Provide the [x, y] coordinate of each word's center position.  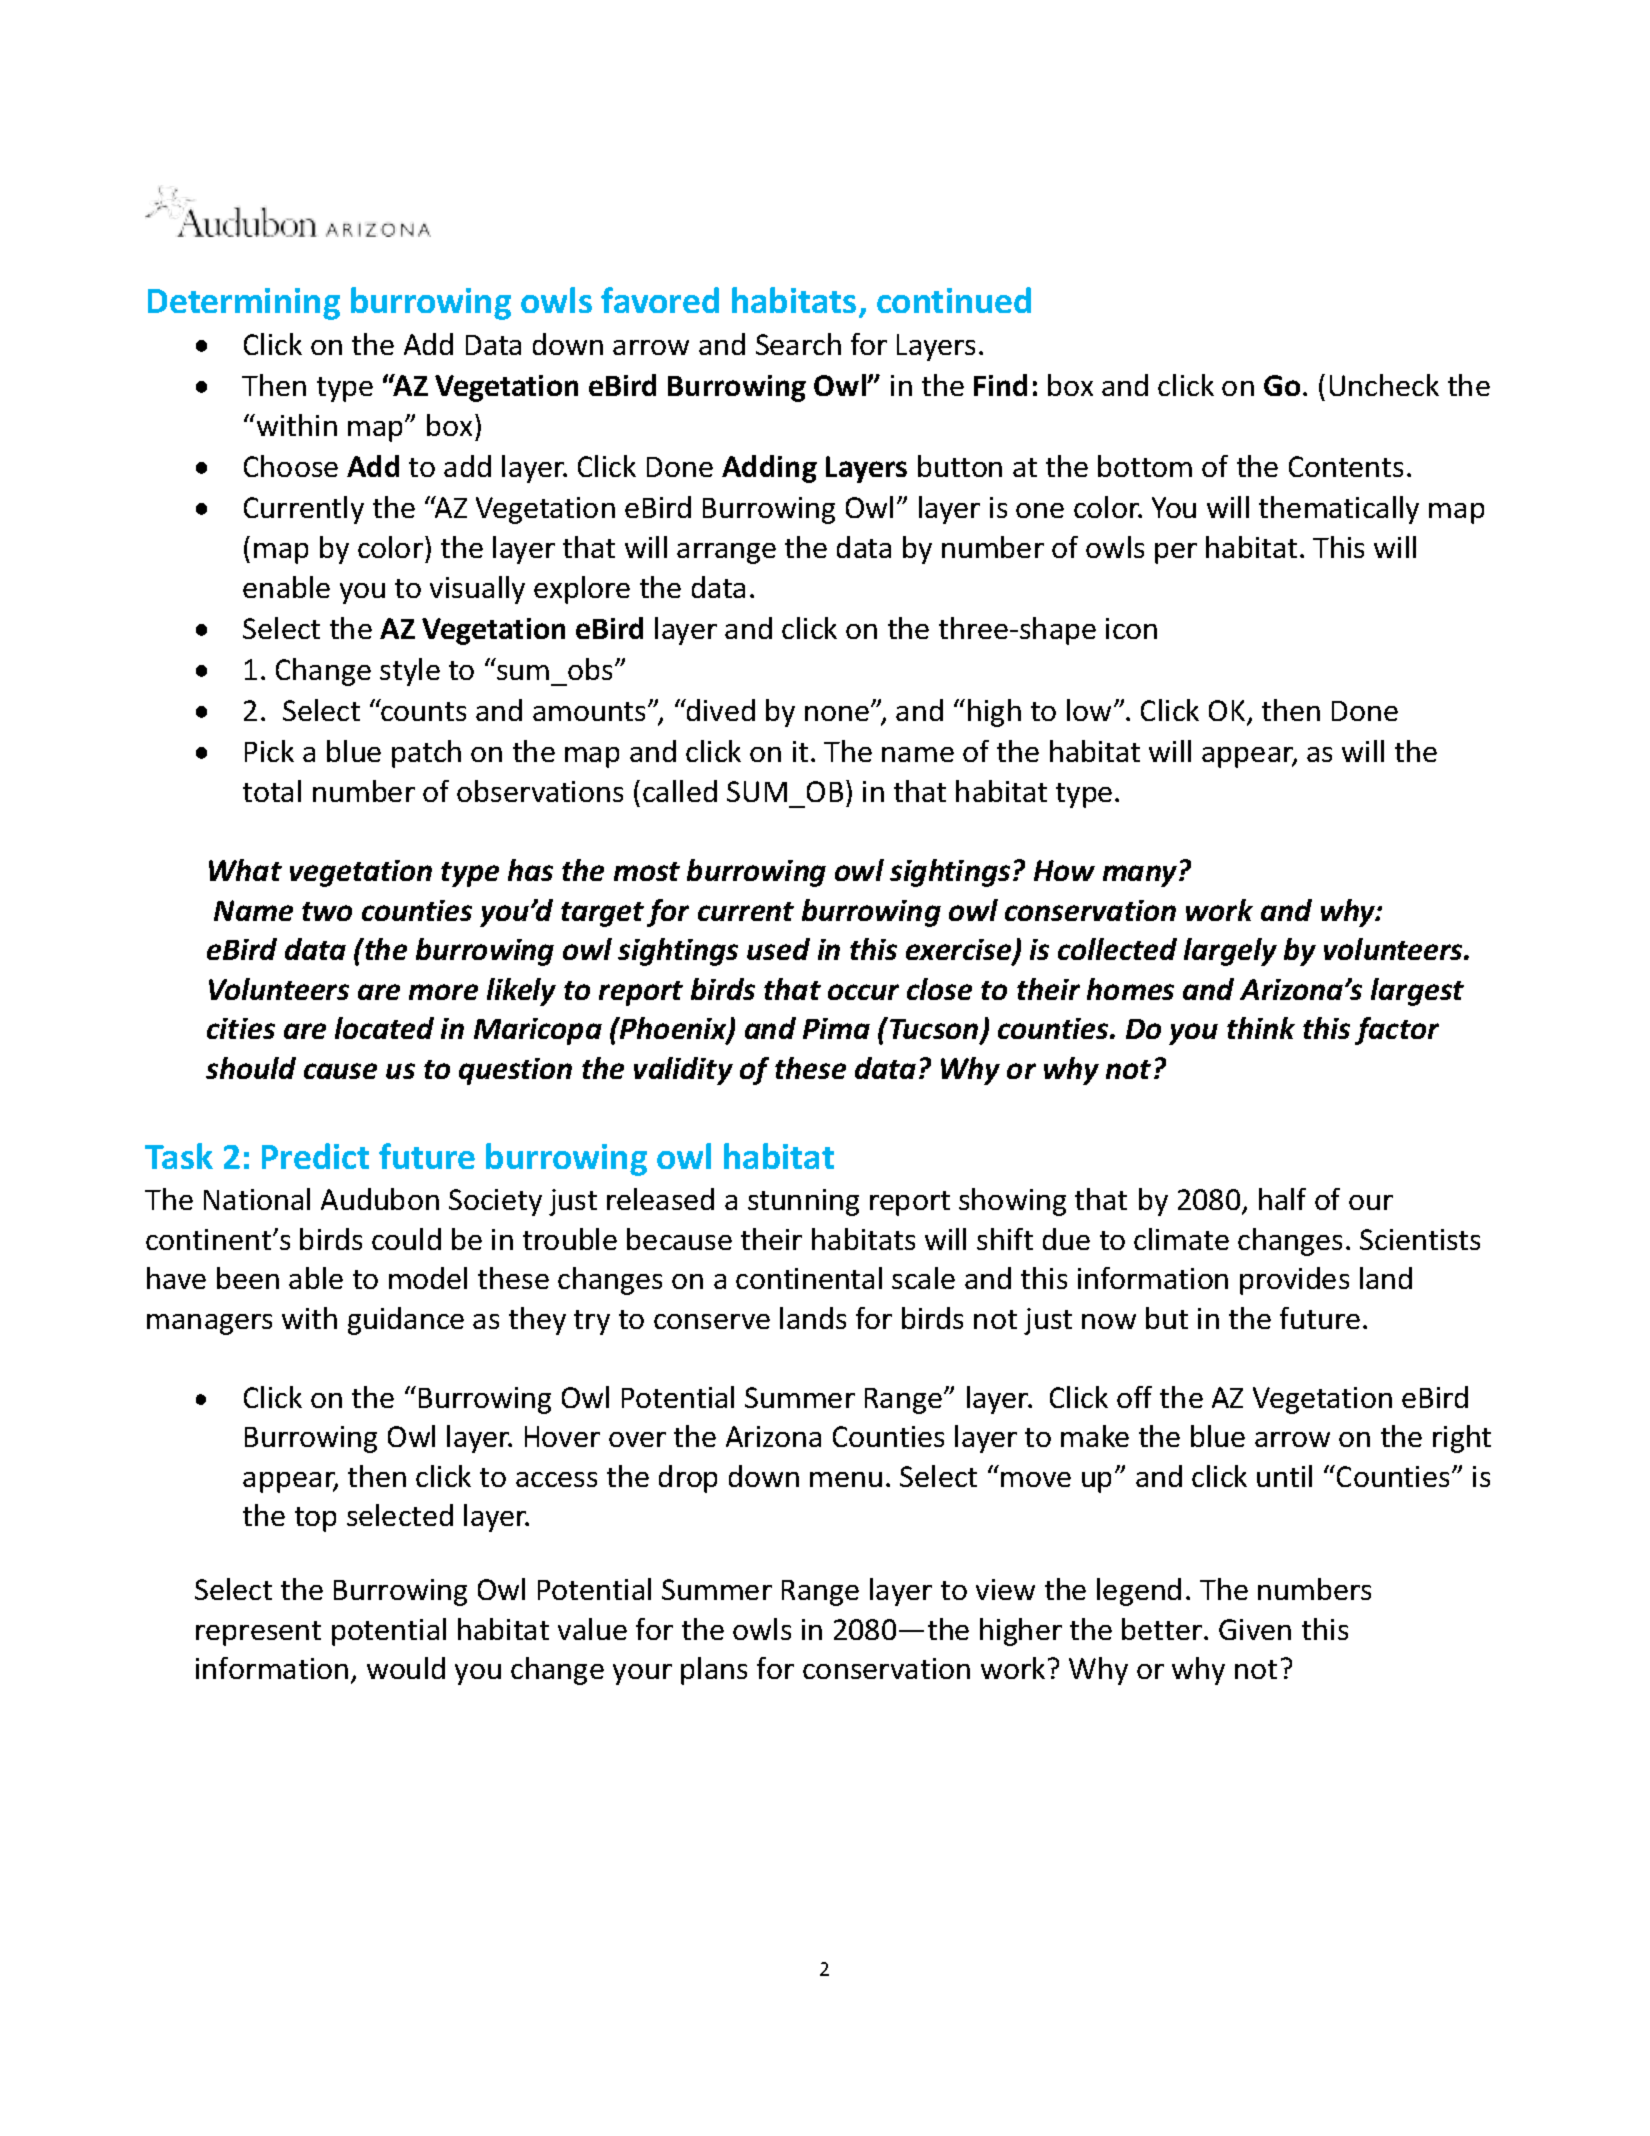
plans [714, 1671]
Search [798, 344]
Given [1255, 1629]
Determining [244, 304]
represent [258, 1633]
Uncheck [1384, 385]
